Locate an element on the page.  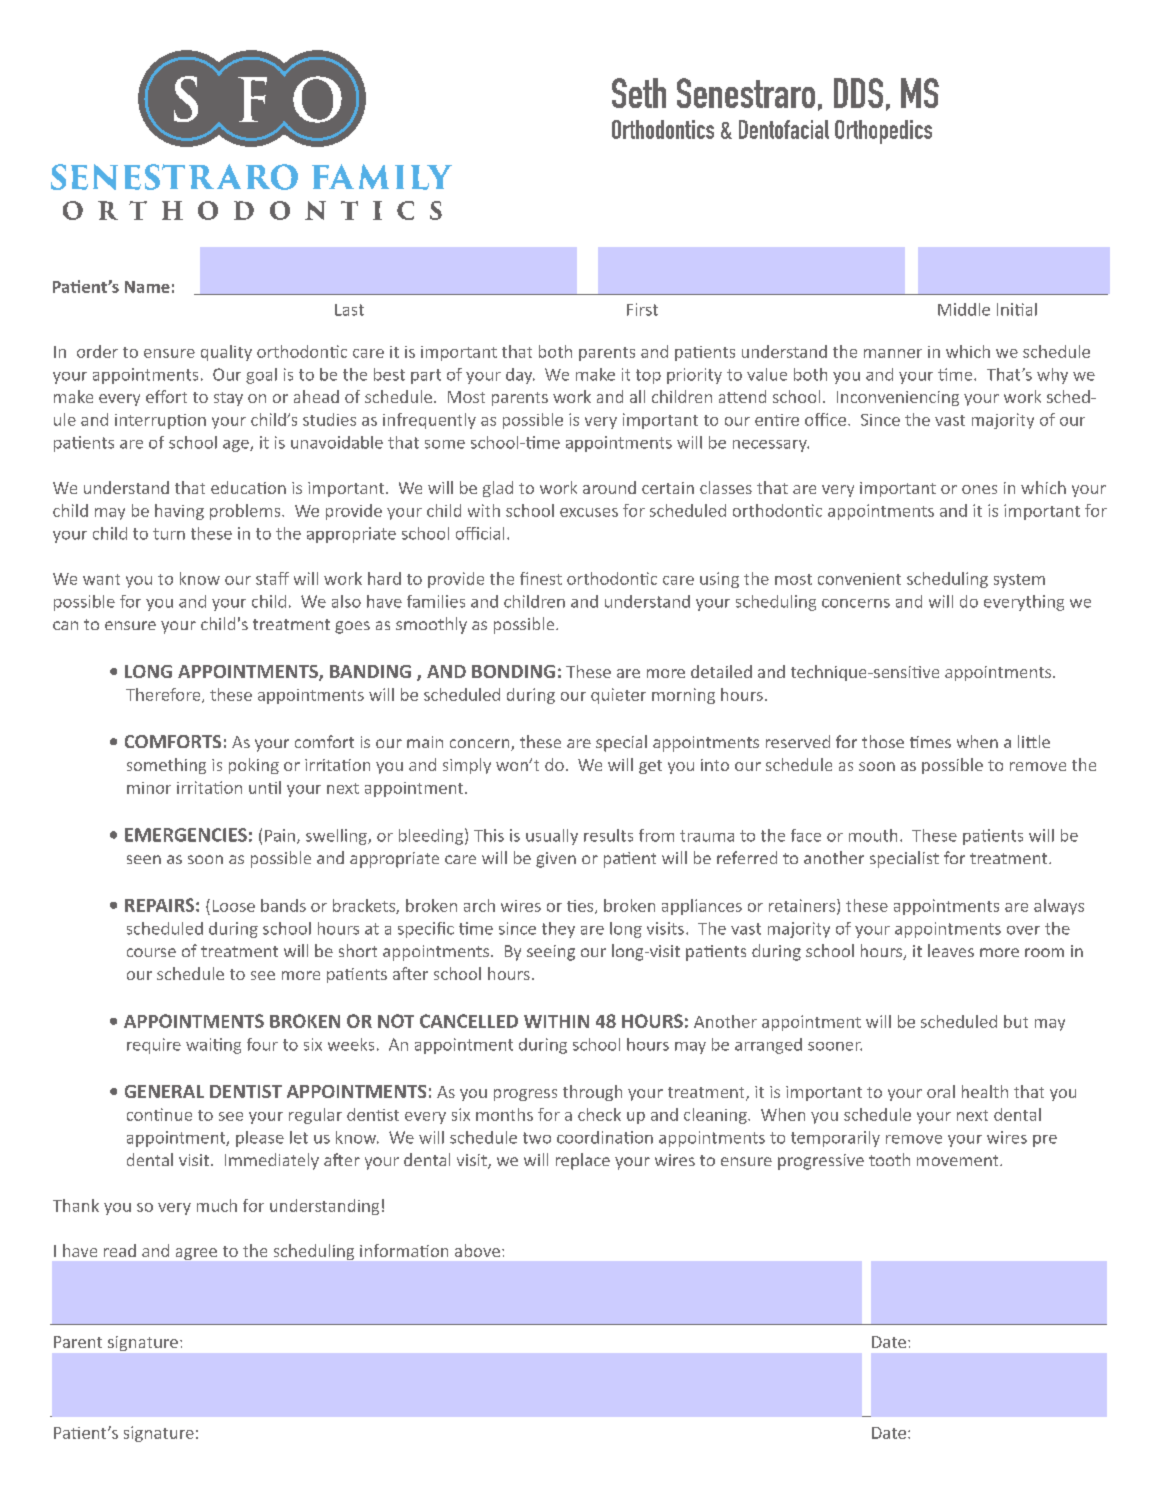
leaves is located at coordinates (951, 950).
